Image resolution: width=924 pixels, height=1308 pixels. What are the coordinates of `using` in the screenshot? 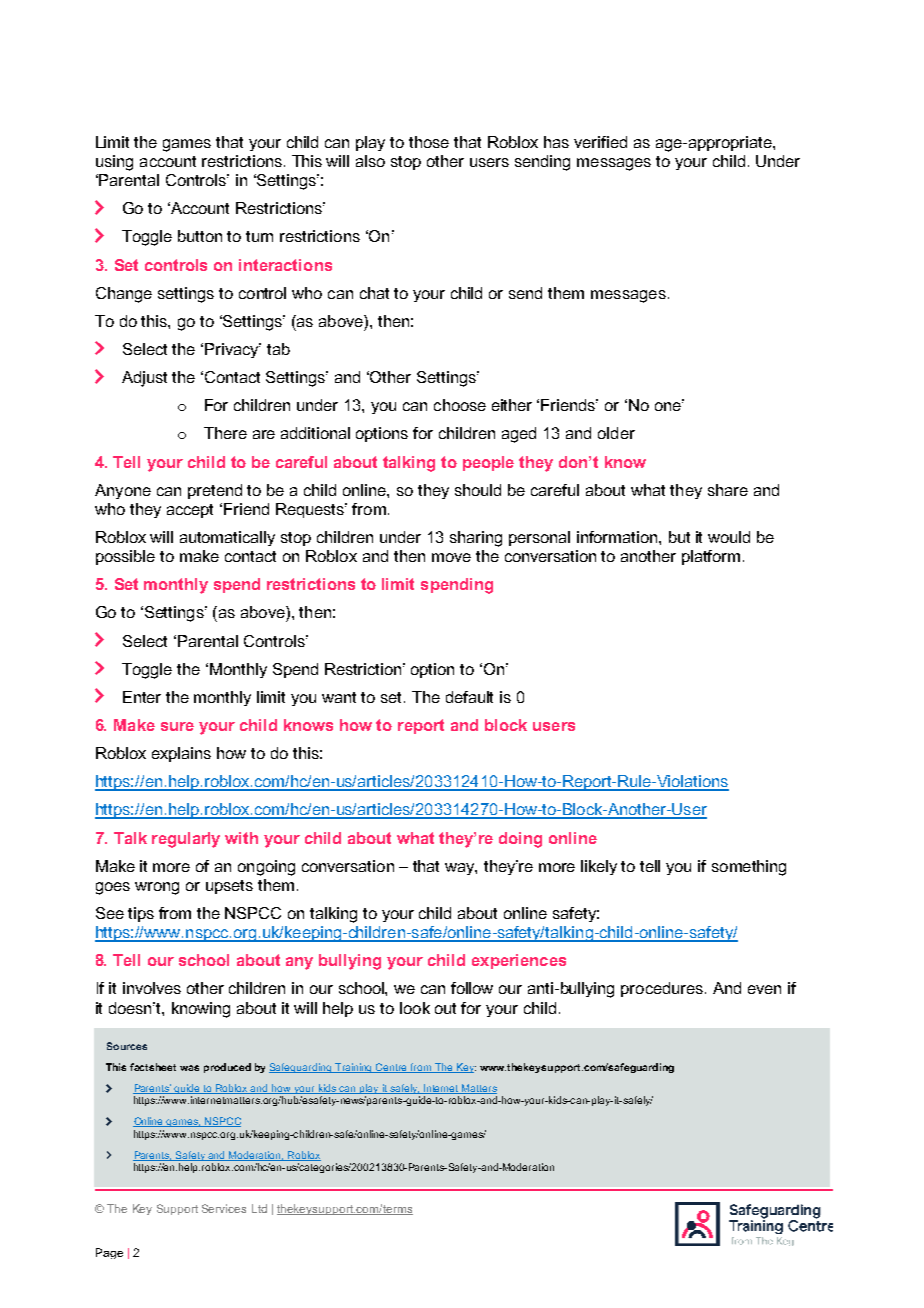 It's located at (114, 163).
